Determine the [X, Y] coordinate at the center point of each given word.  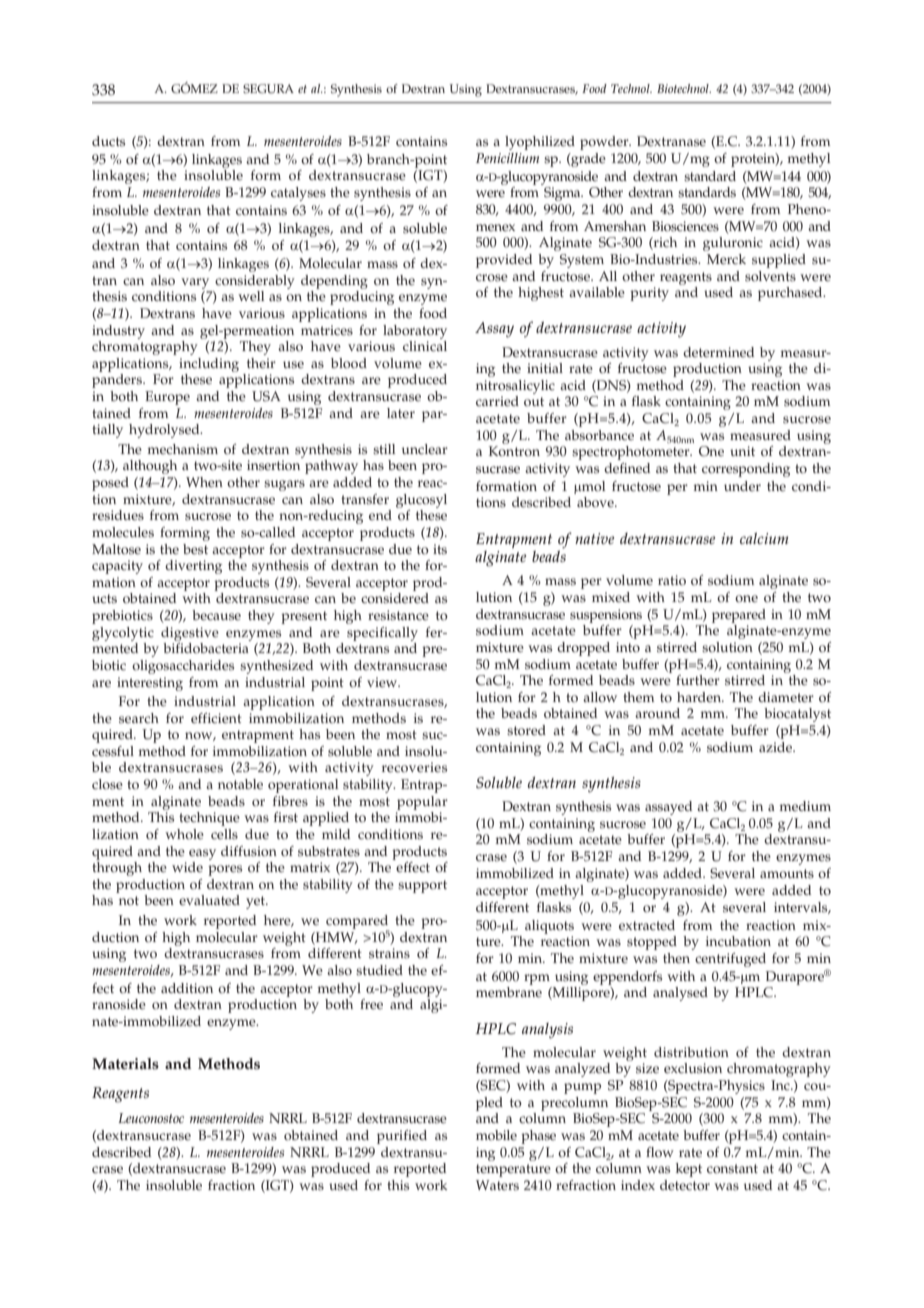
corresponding [746, 470]
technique [209, 819]
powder [605, 143]
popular [422, 803]
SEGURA [268, 89]
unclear [425, 449]
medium [805, 806]
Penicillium [507, 158]
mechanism [182, 449]
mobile [496, 1135]
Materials [125, 1064]
